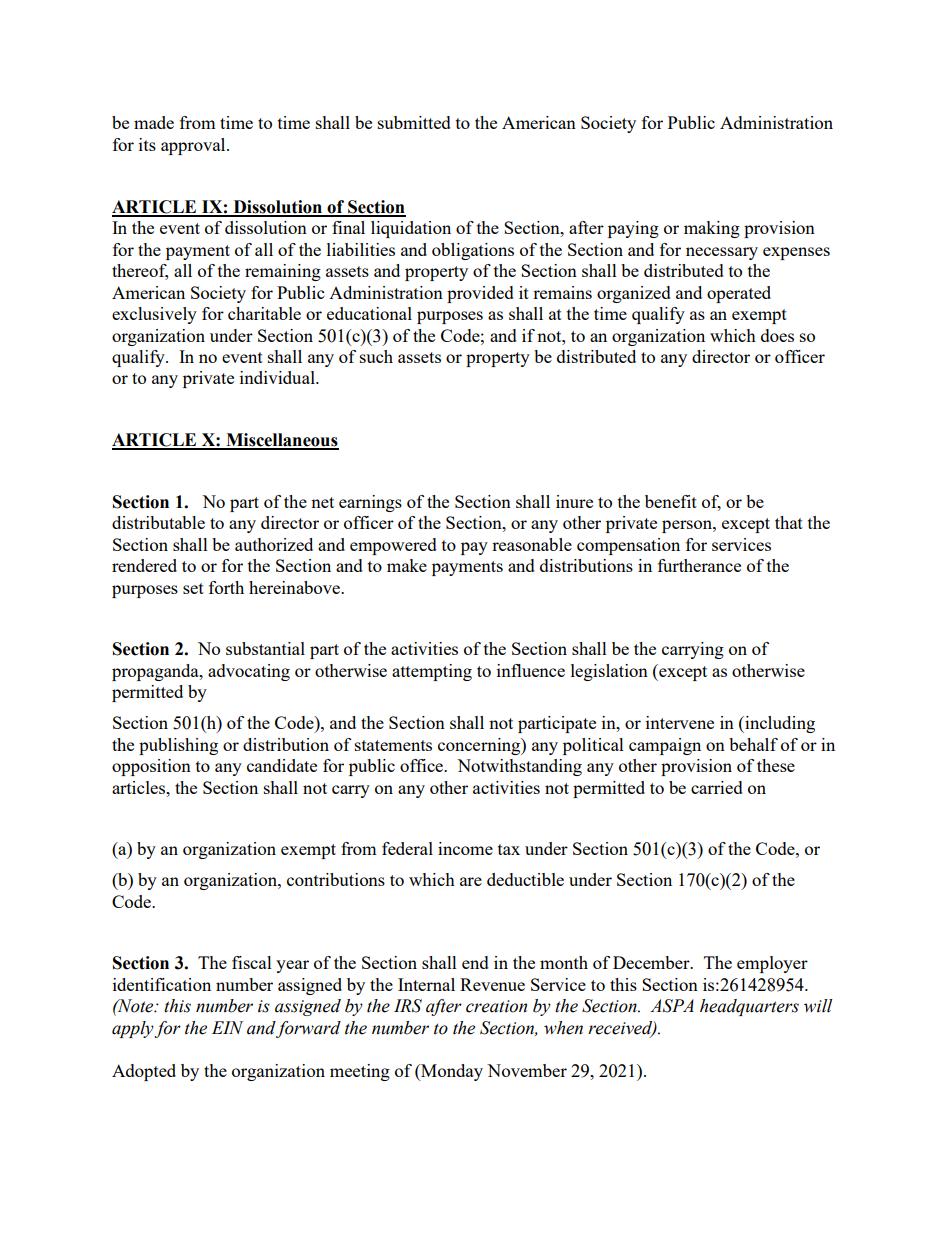 The height and width of the document is (1233, 952). I want to click on Adopted, so click(144, 1072).
